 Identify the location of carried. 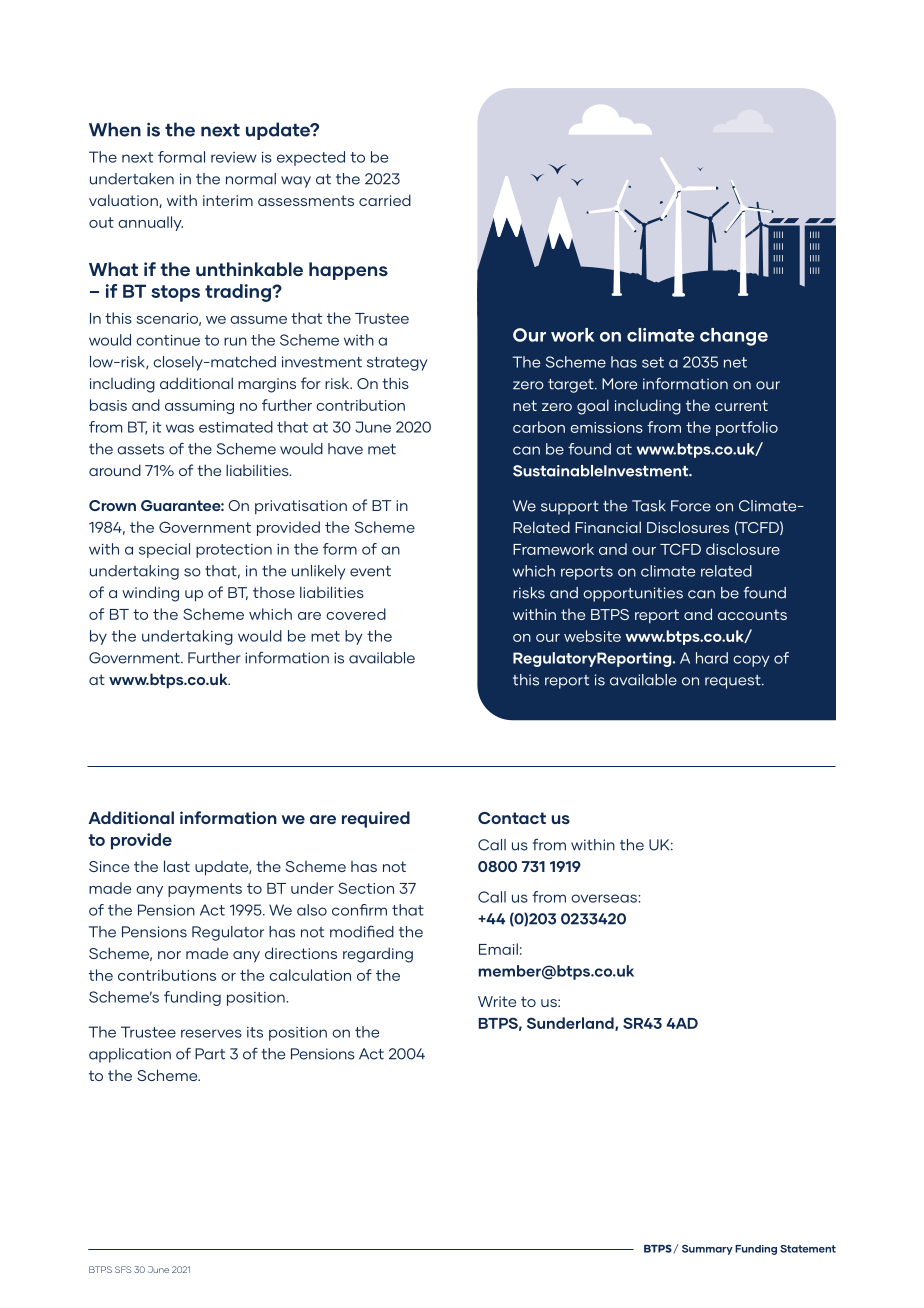
(385, 200).
